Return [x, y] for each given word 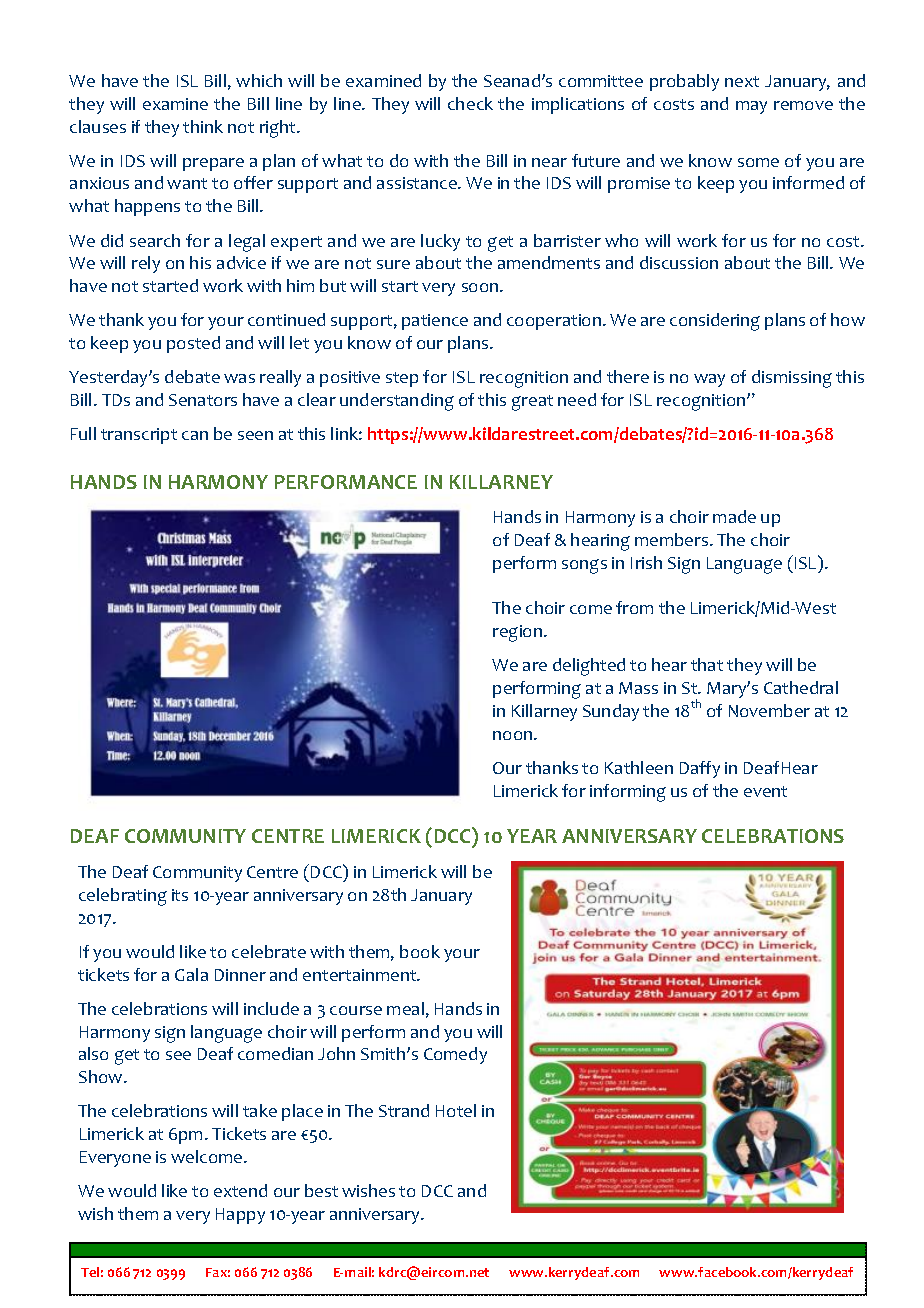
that [707, 664]
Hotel [456, 1110]
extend [240, 1190]
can [195, 435]
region [519, 633]
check [470, 103]
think [203, 126]
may [751, 107]
